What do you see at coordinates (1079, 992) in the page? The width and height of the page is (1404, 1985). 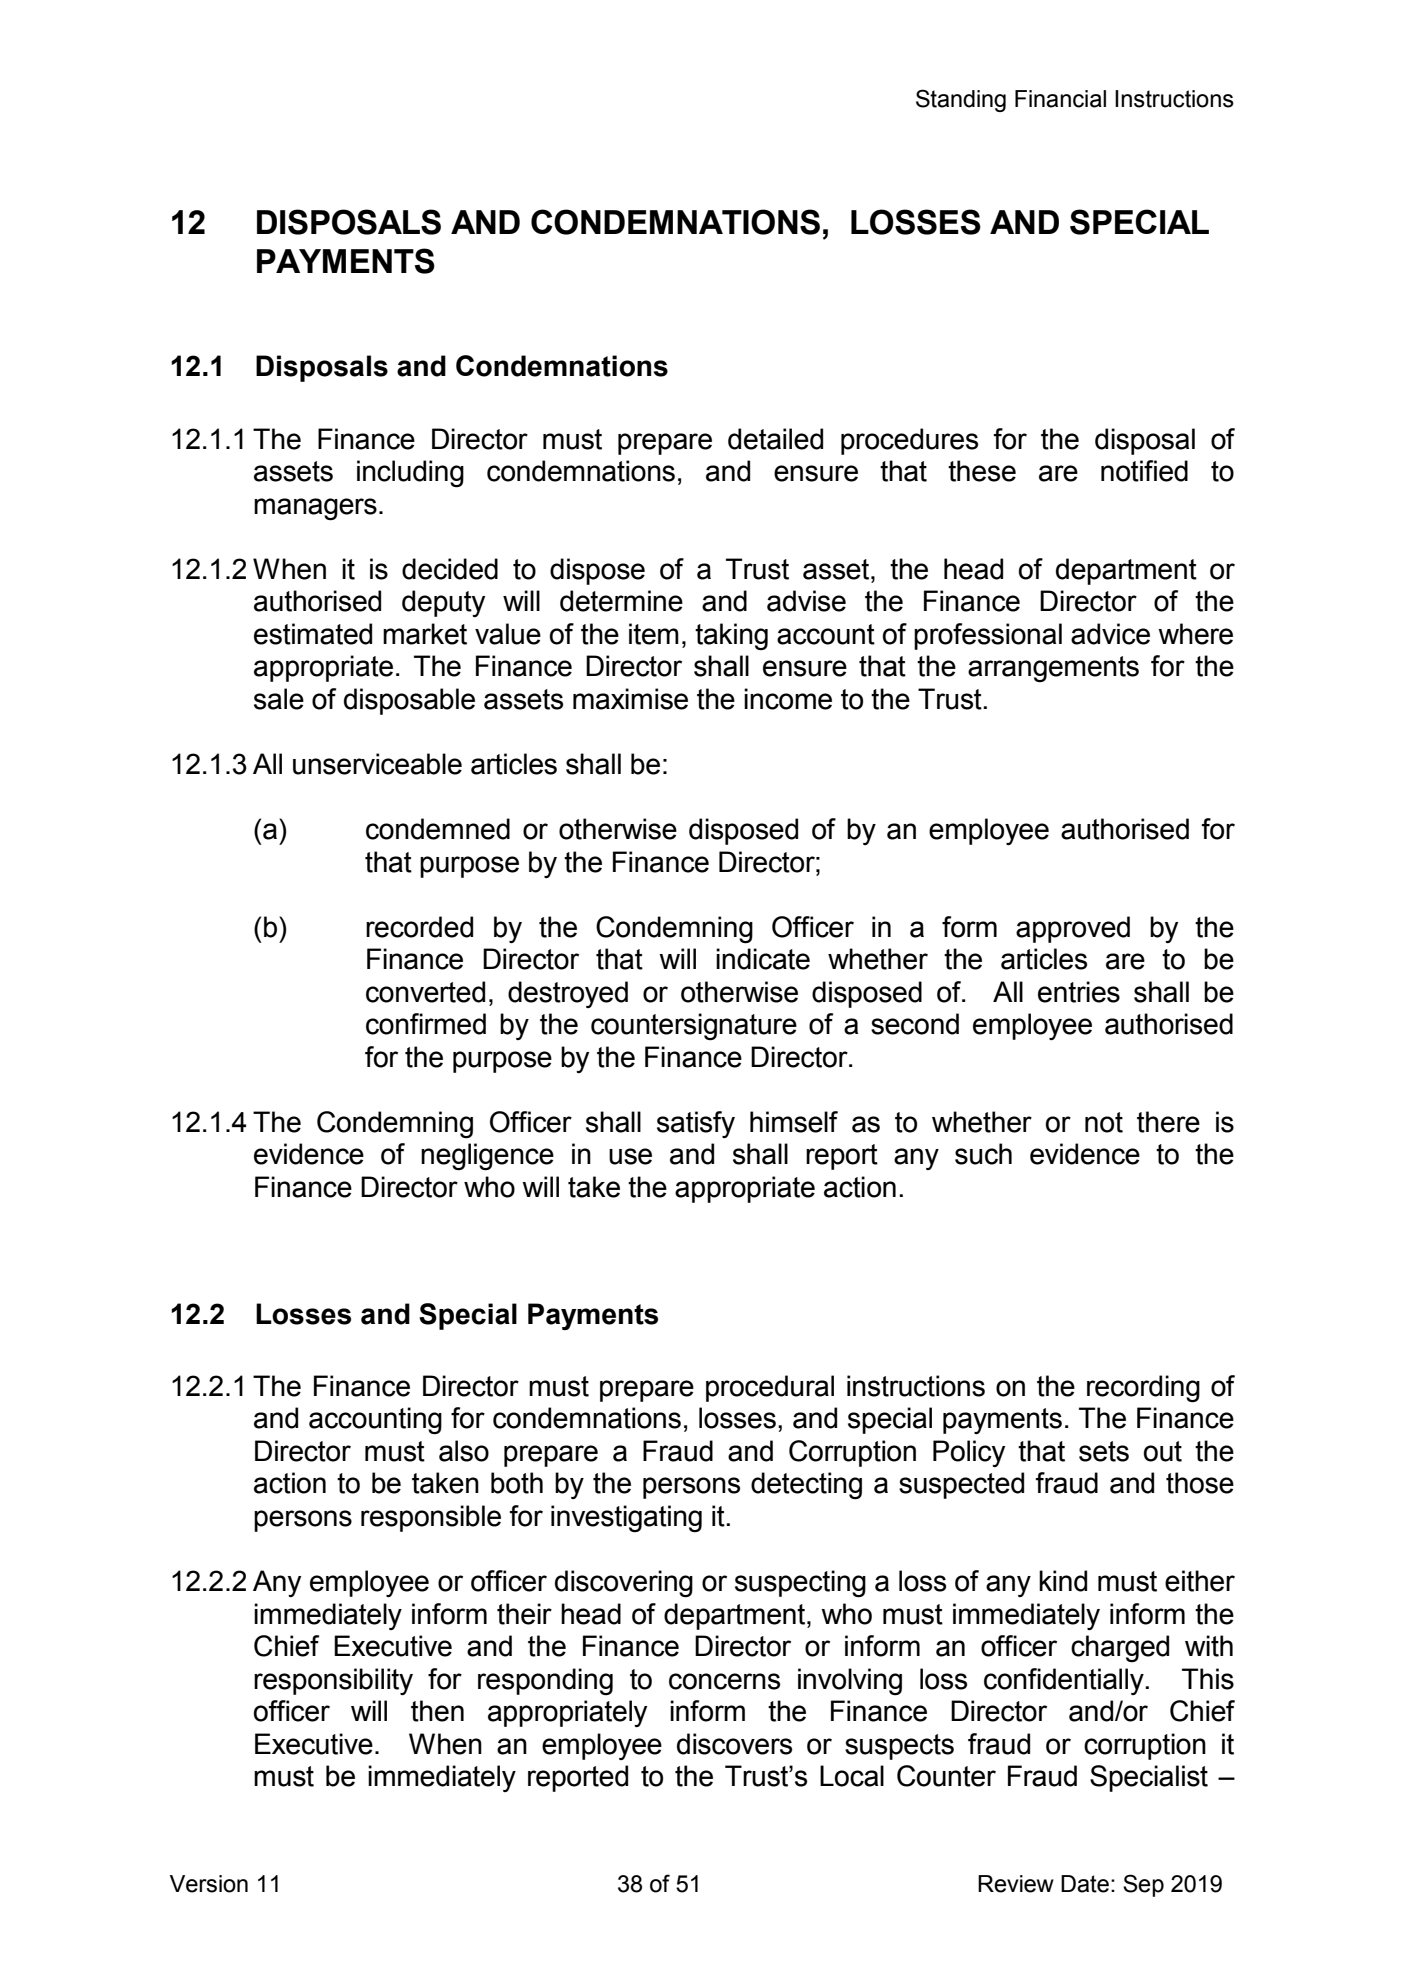 I see `entries` at bounding box center [1079, 992].
